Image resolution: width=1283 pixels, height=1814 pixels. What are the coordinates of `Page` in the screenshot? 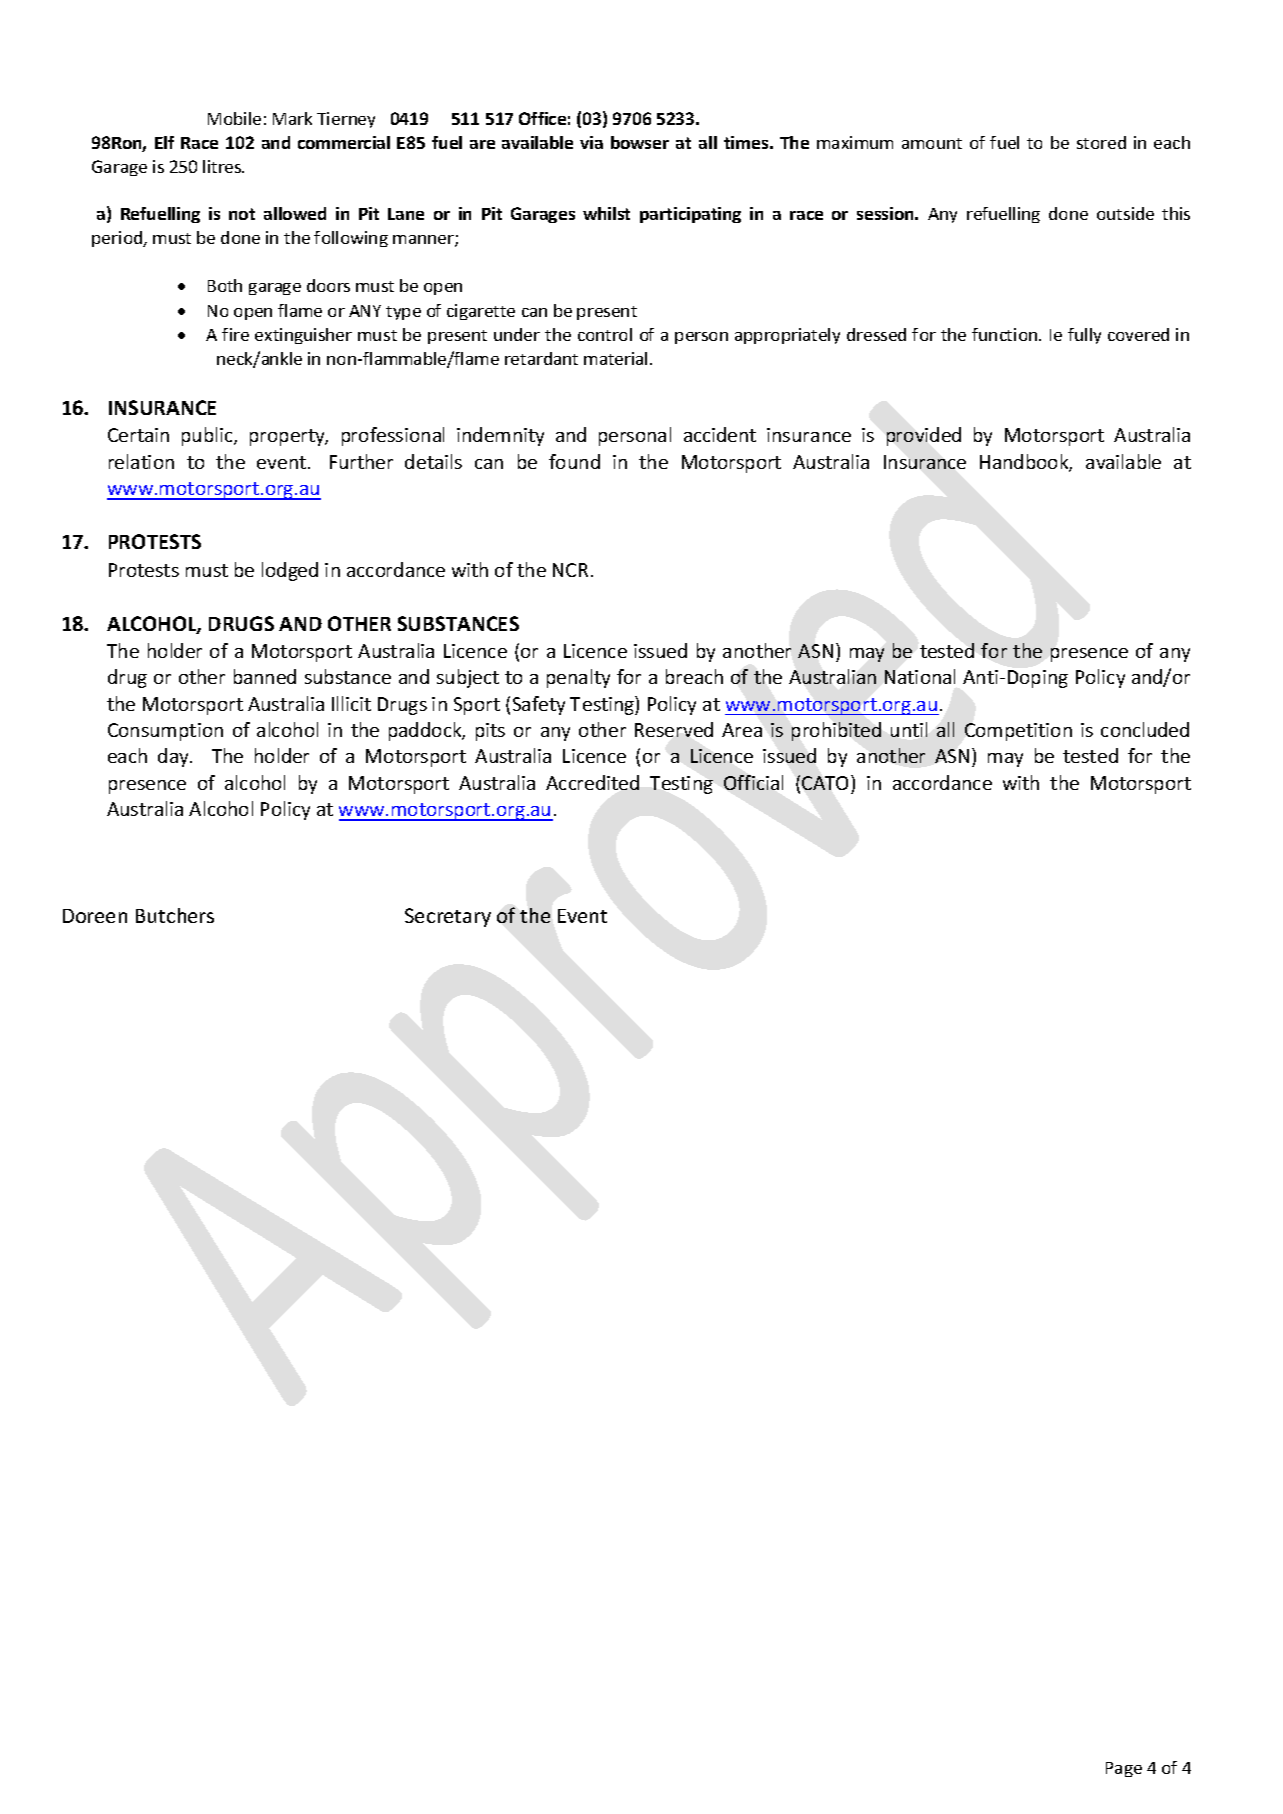 It's located at (1124, 1769).
